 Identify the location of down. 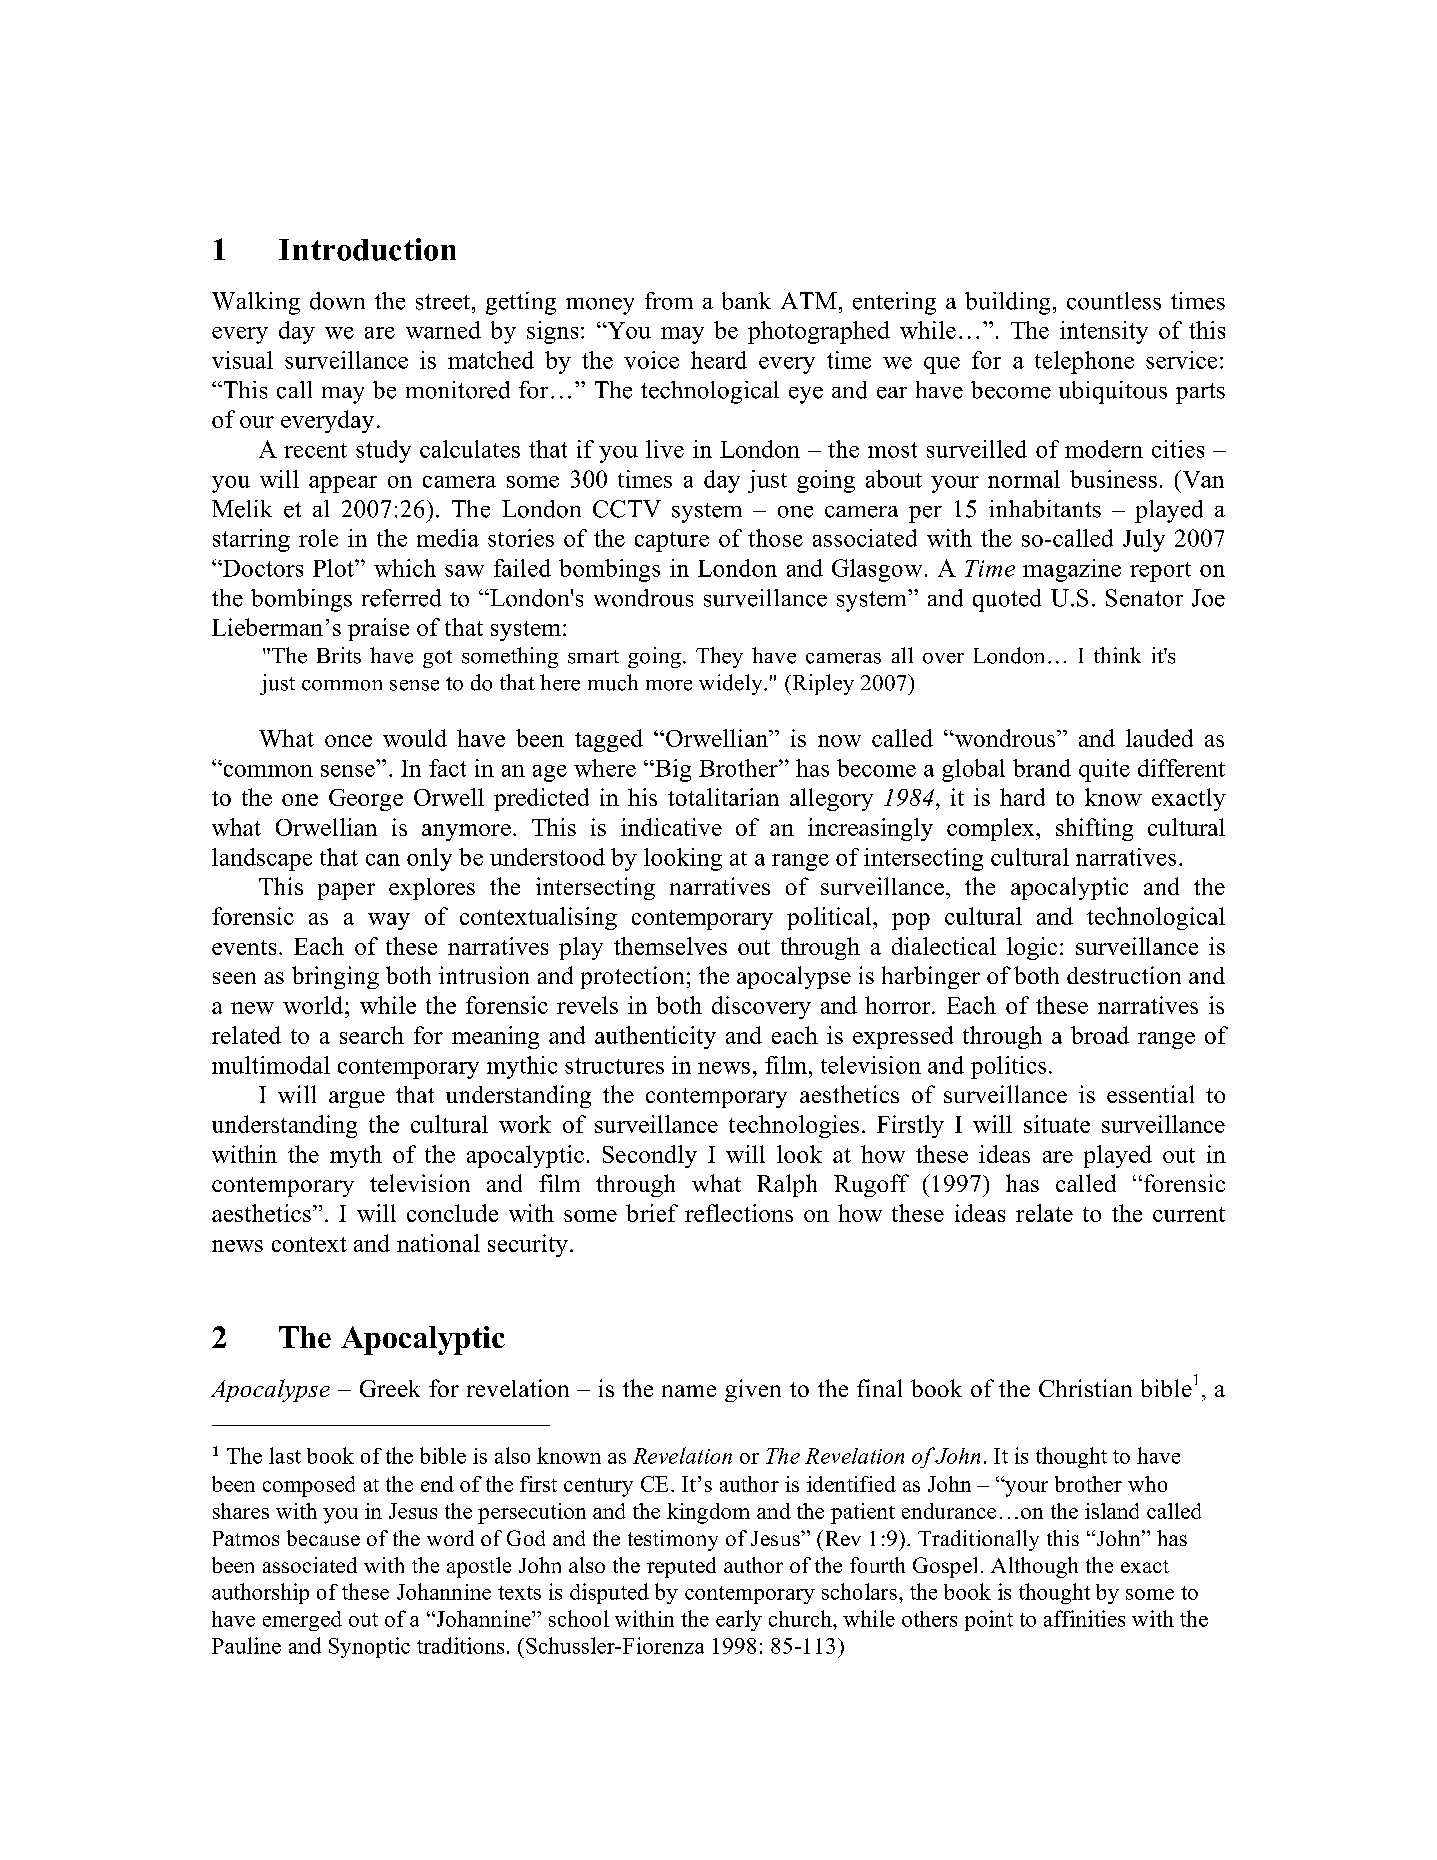
(337, 301).
